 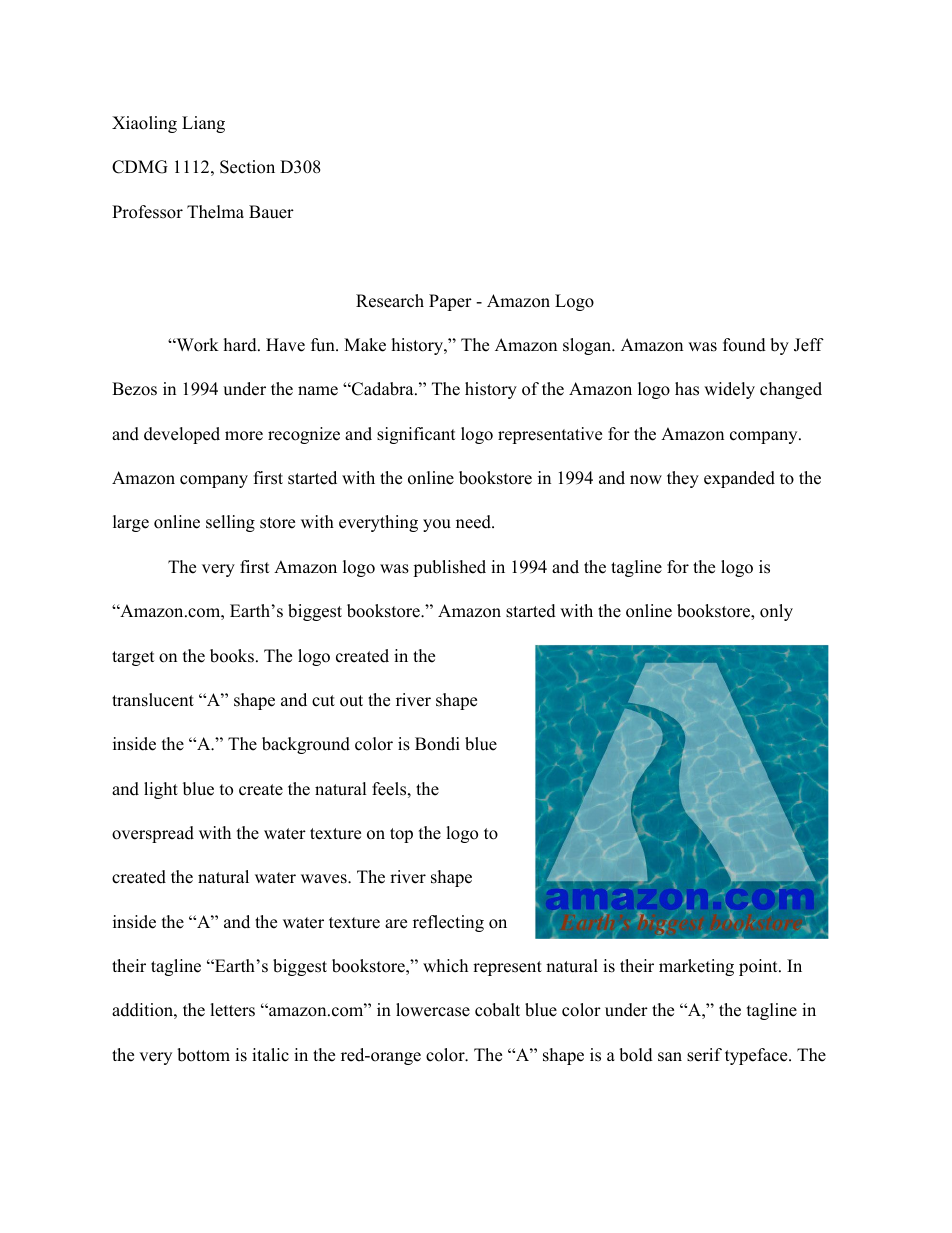 What do you see at coordinates (230, 523) in the screenshot?
I see `selling` at bounding box center [230, 523].
